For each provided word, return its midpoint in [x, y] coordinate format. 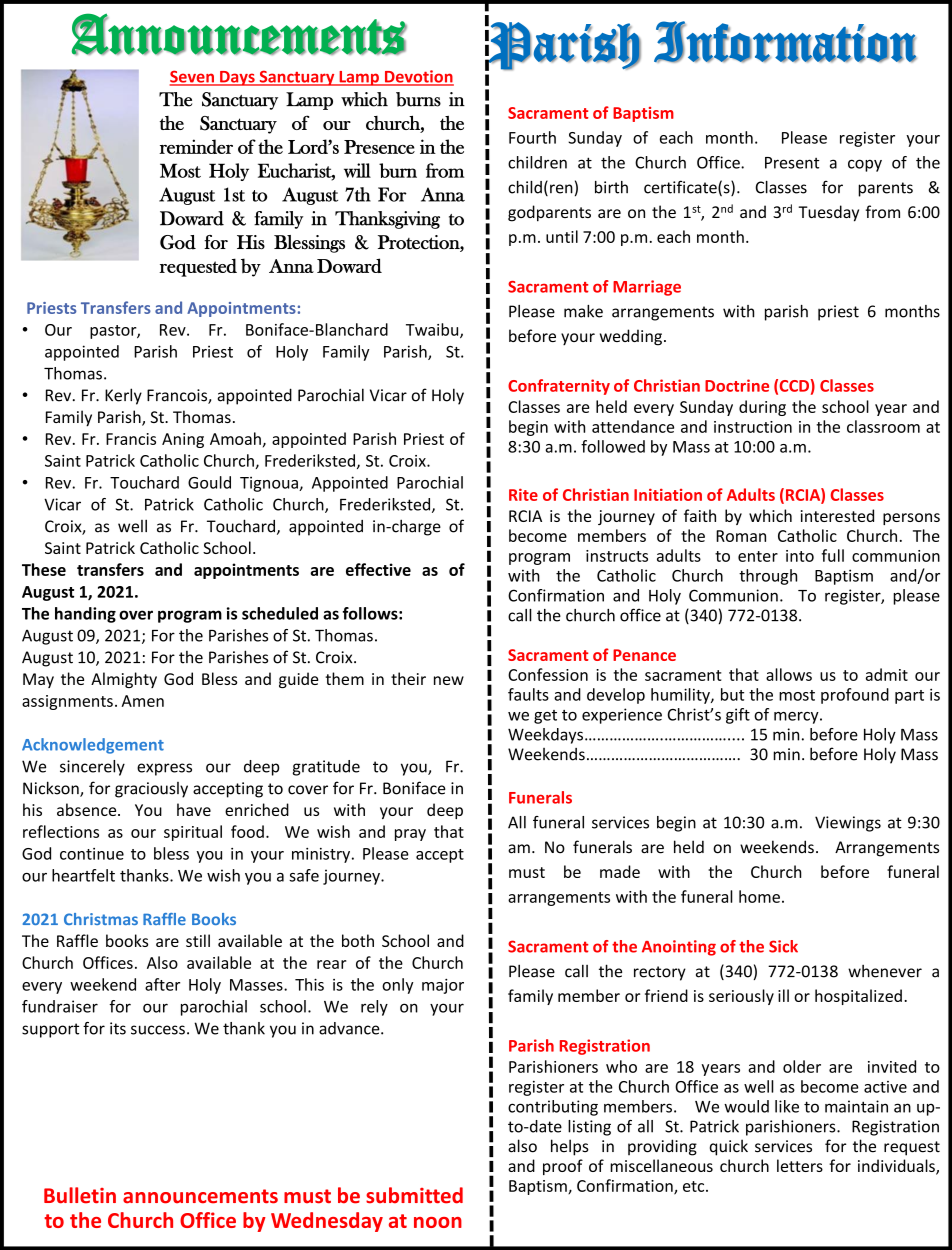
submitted [414, 1195]
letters [800, 1165]
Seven [193, 77]
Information [785, 42]
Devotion [418, 77]
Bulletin [80, 1195]
